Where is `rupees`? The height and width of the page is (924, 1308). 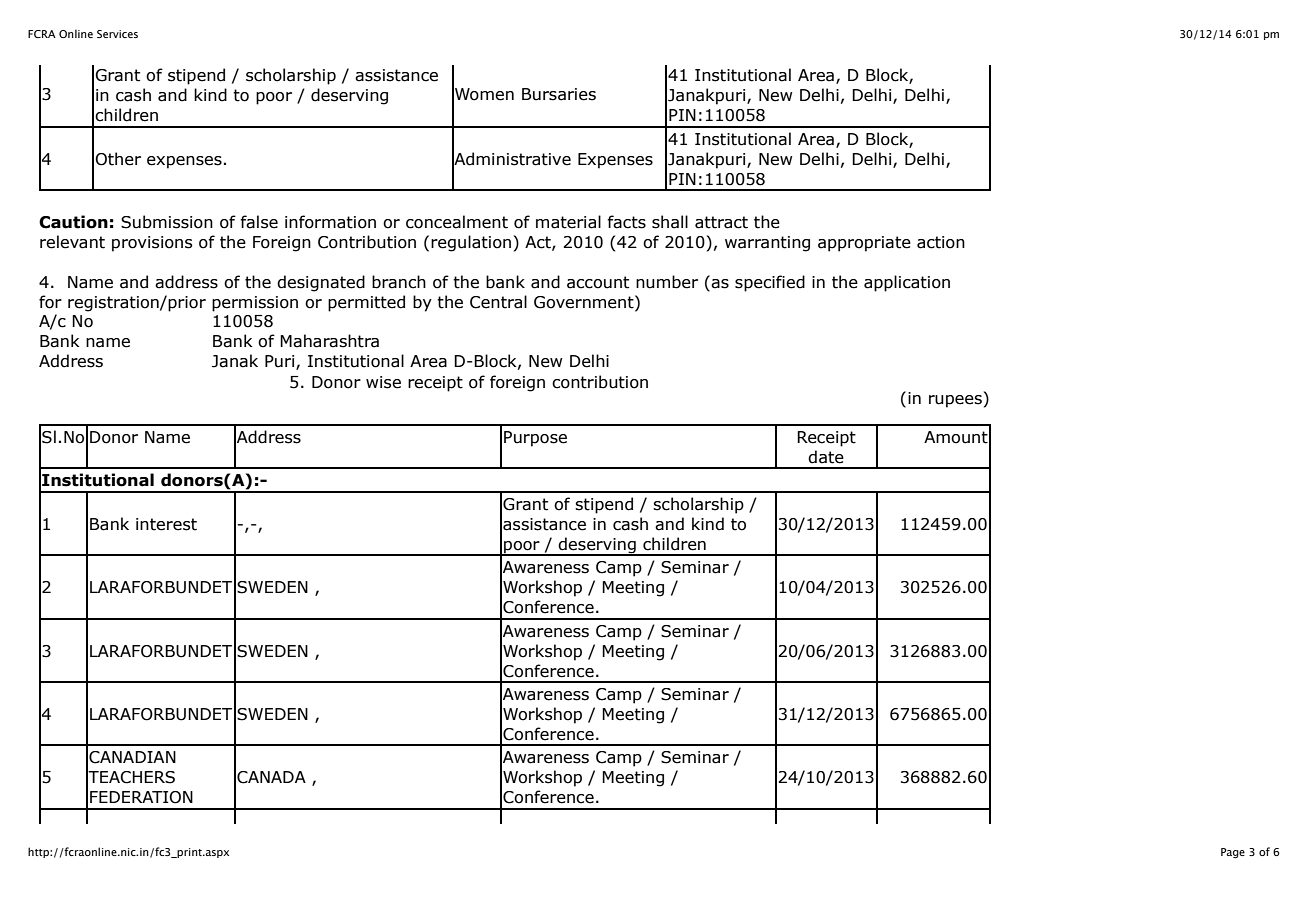 rupees is located at coordinates (955, 401).
